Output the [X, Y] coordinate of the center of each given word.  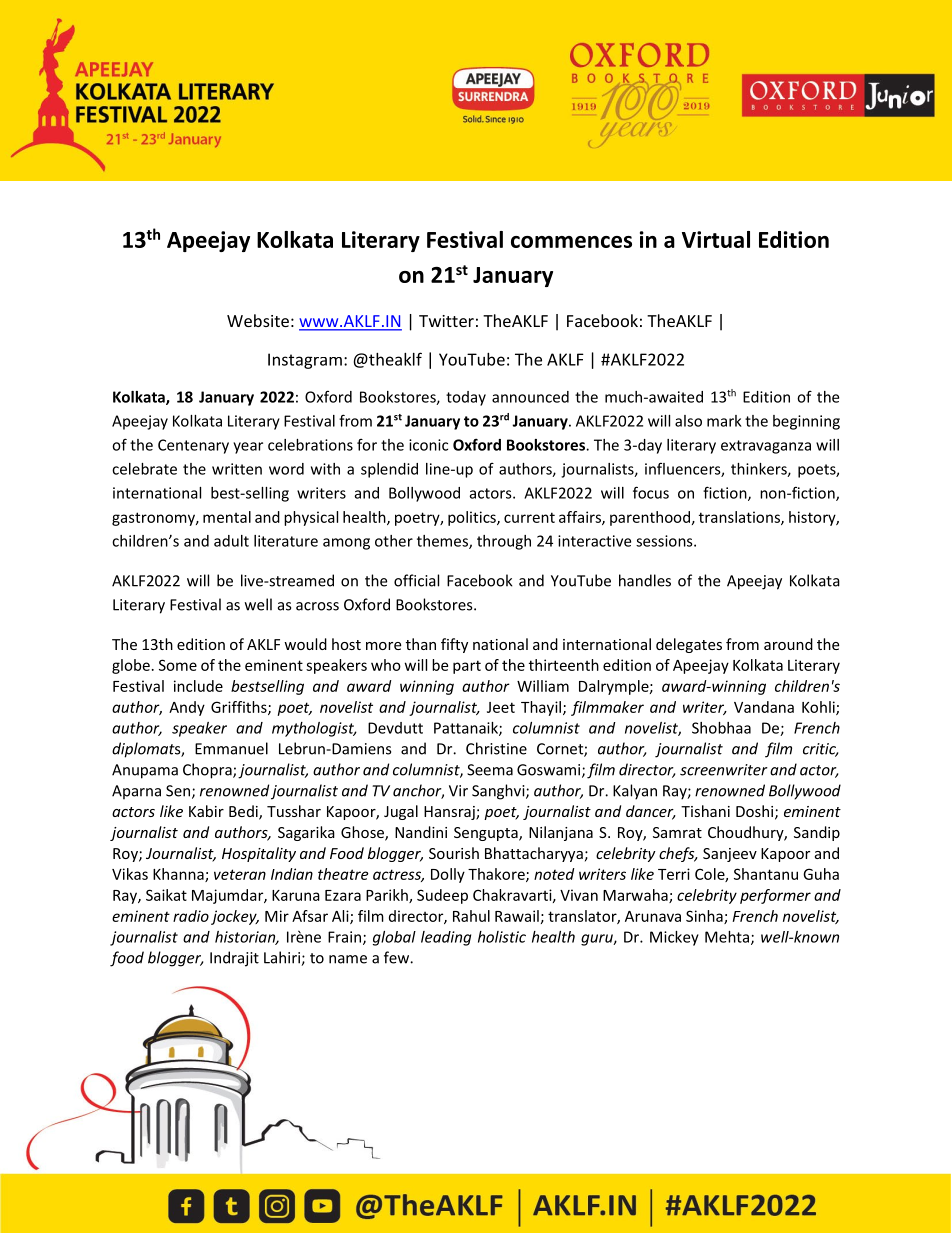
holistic [502, 937]
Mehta [727, 937]
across [317, 606]
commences [571, 242]
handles [645, 580]
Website [258, 320]
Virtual [716, 239]
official [416, 580]
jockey [235, 917]
